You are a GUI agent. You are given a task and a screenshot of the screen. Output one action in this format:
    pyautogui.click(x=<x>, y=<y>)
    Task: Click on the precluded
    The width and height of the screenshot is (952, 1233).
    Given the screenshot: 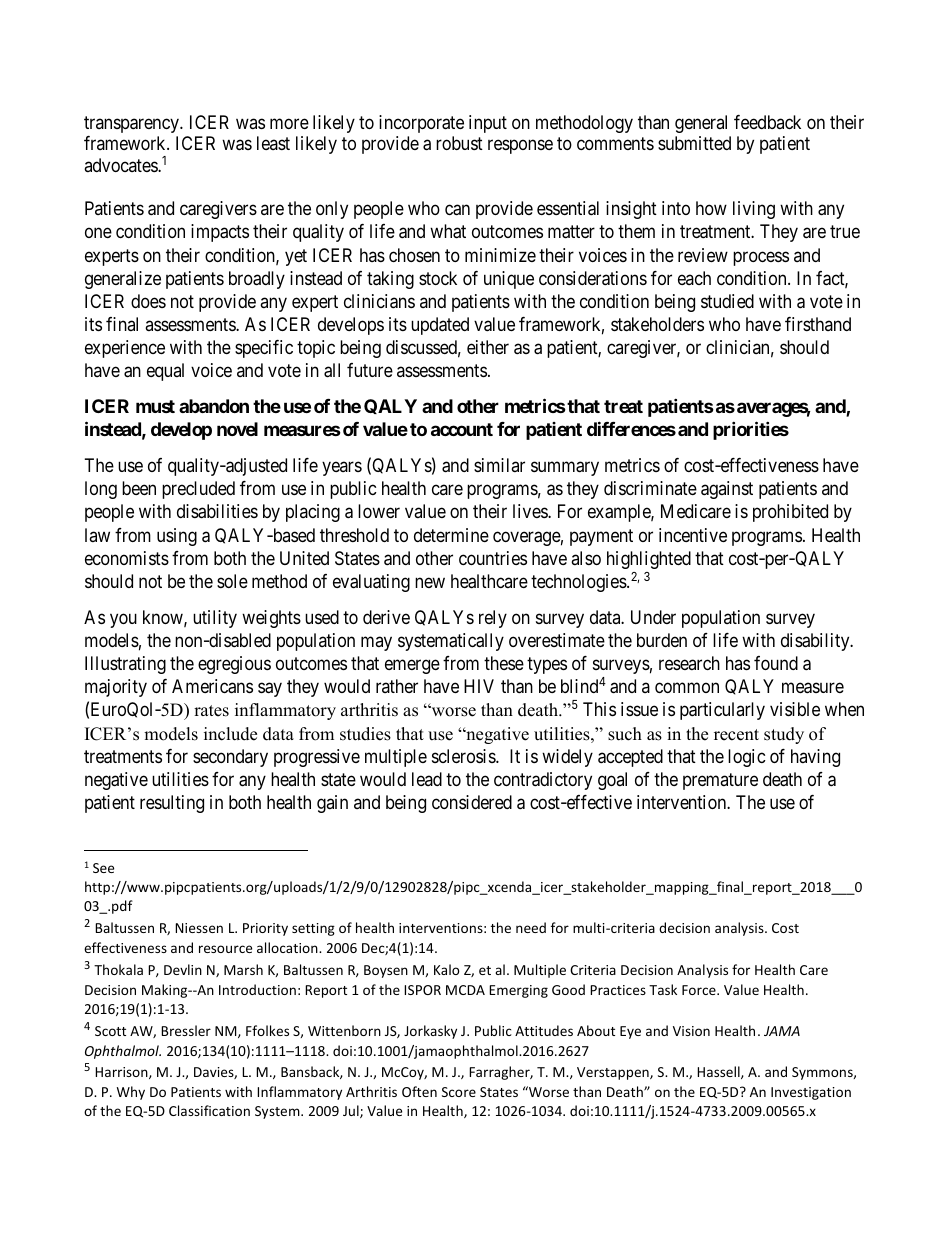 What is the action you would take?
    pyautogui.click(x=198, y=490)
